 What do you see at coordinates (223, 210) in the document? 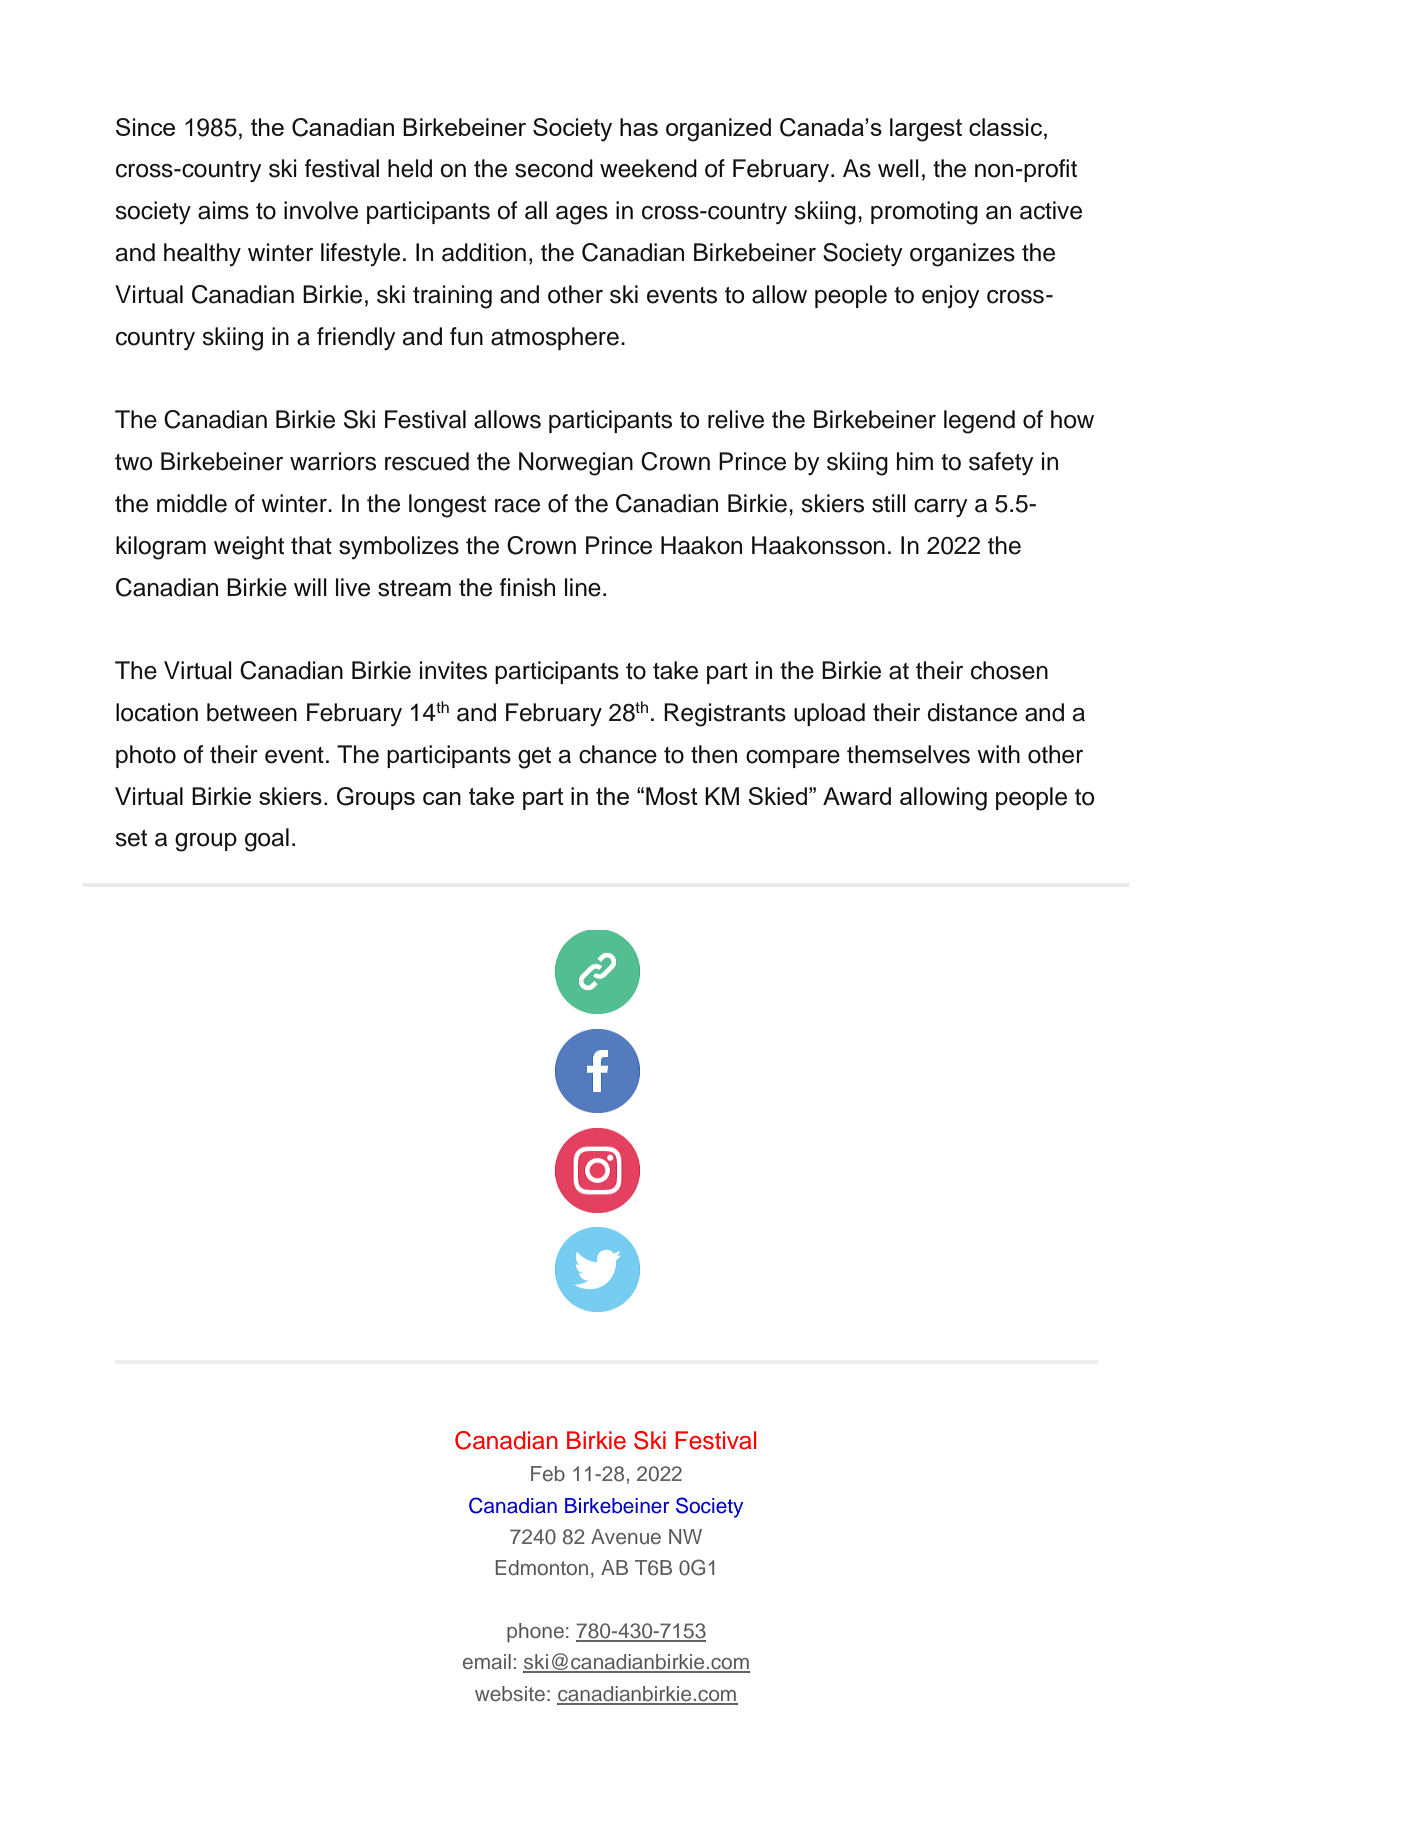
I see `aims` at bounding box center [223, 210].
